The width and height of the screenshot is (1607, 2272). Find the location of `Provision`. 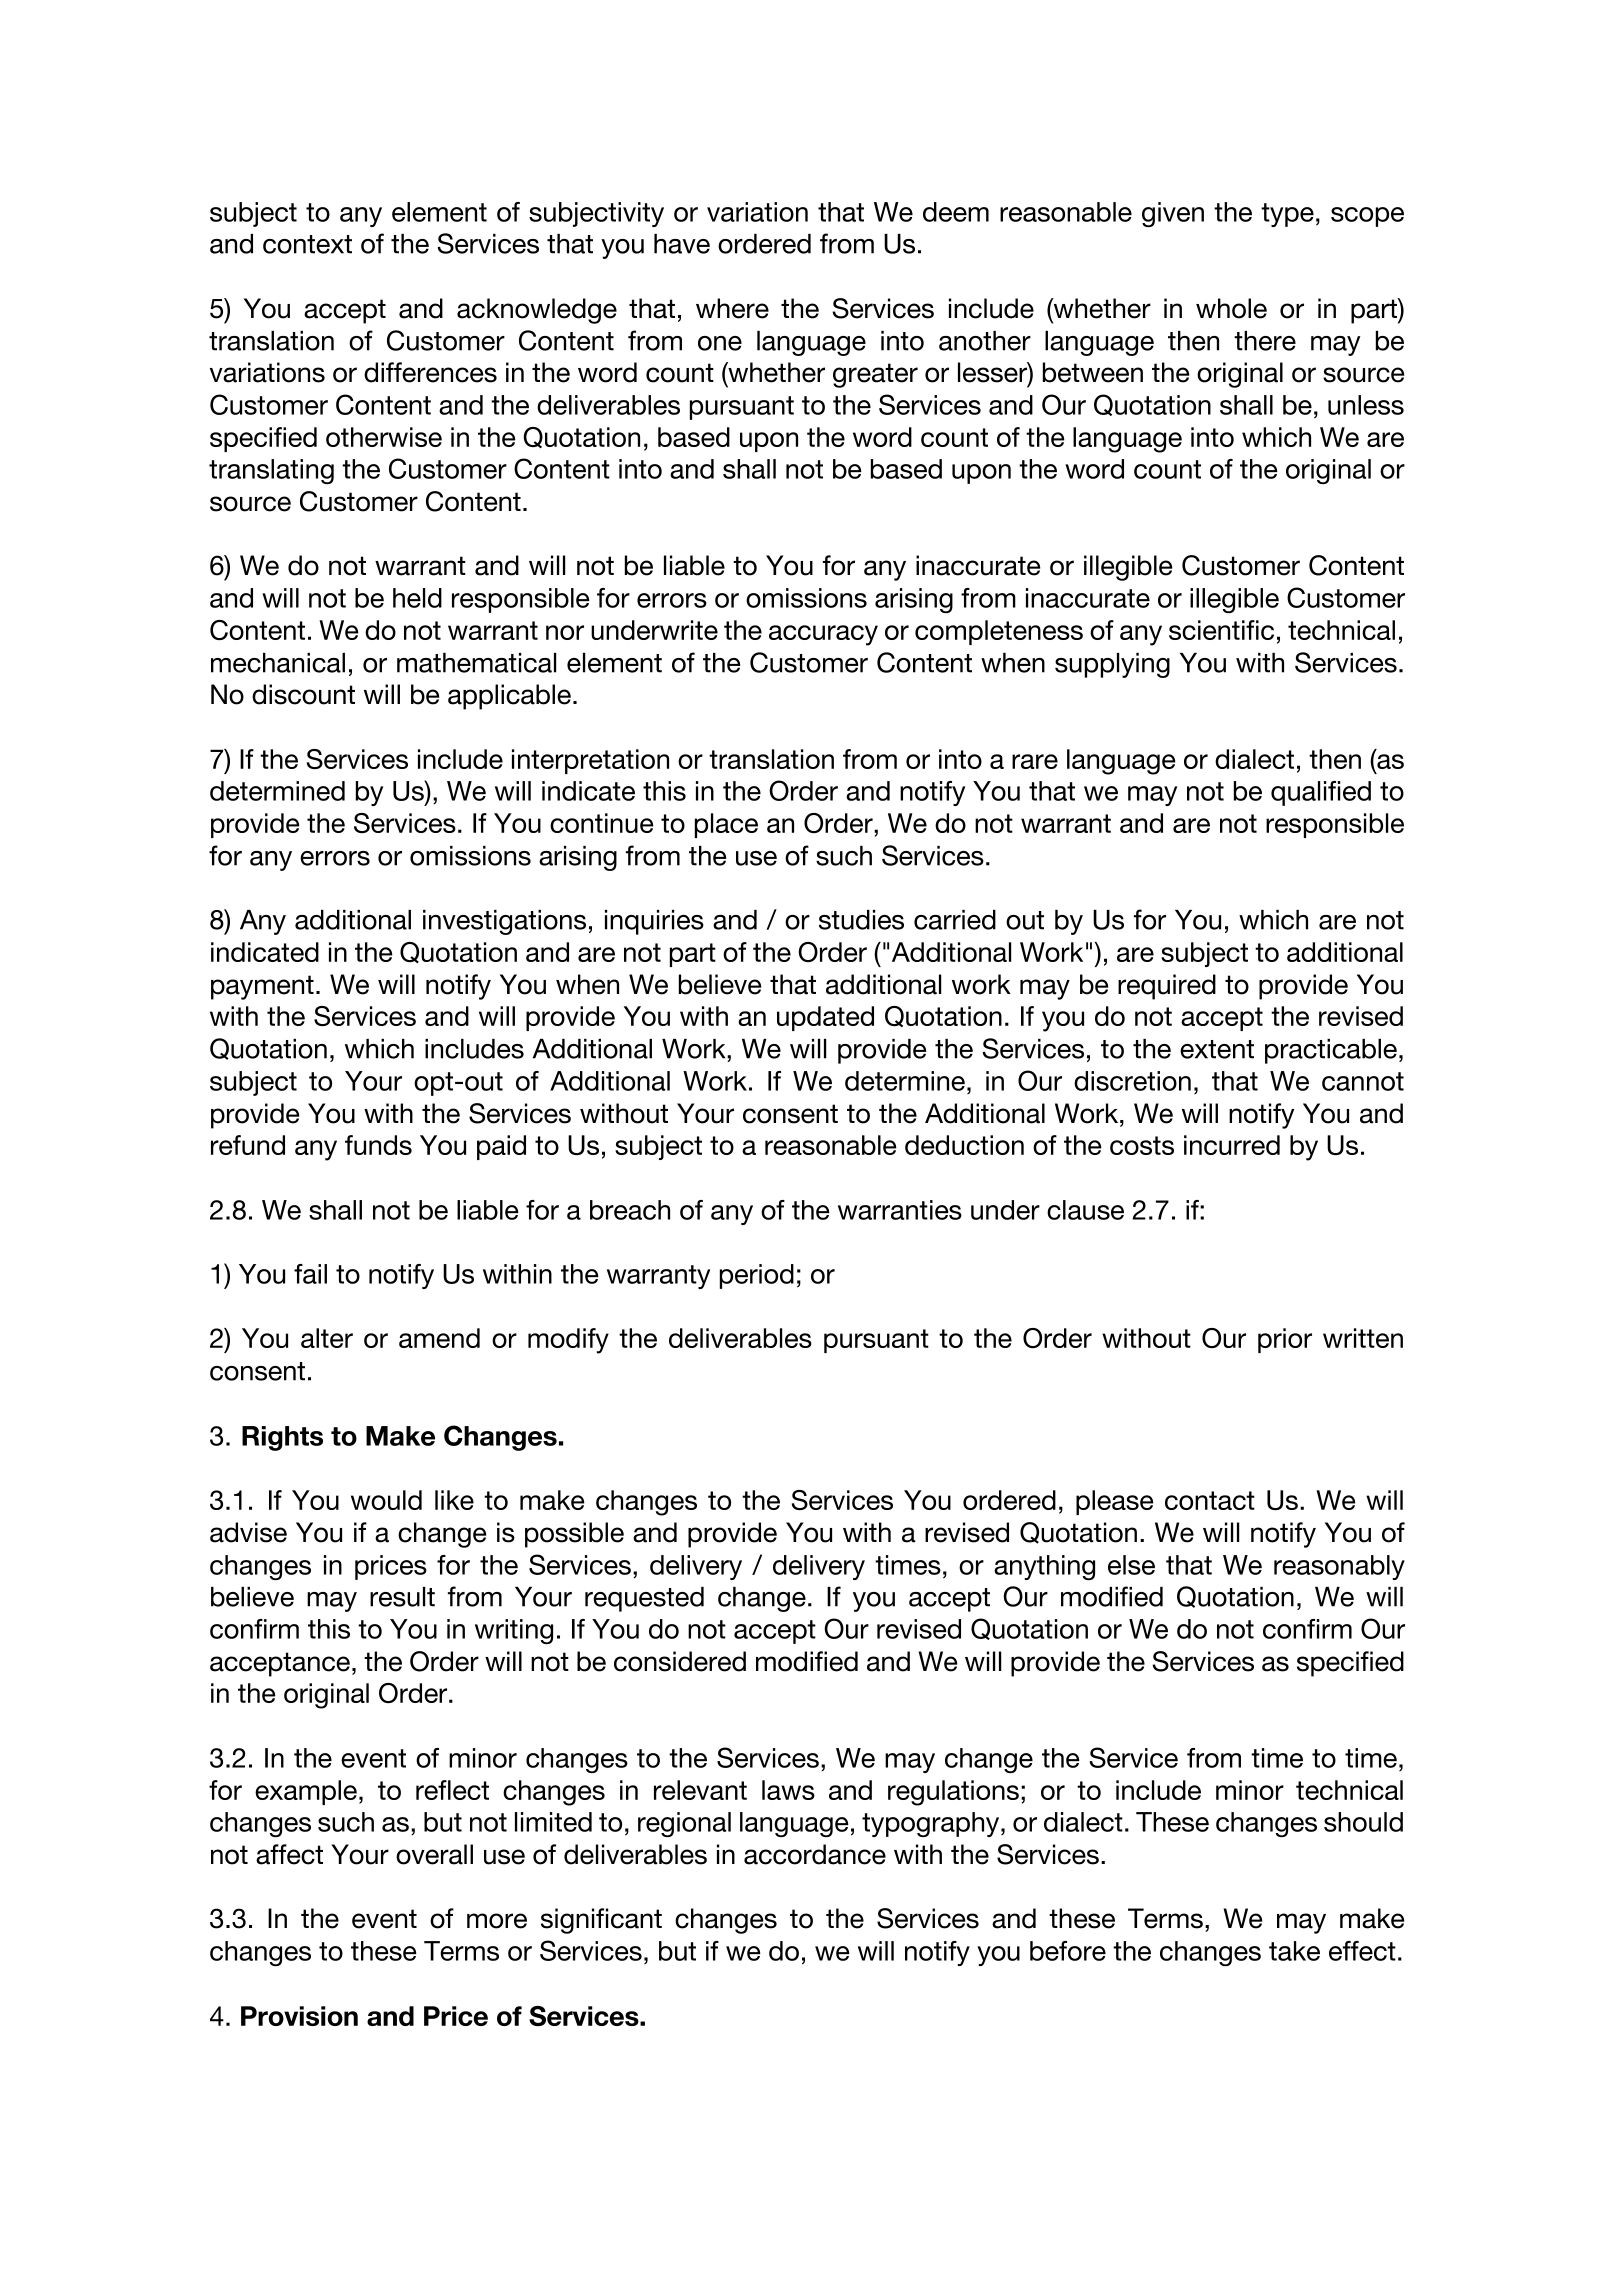

Provision is located at coordinates (299, 2016).
